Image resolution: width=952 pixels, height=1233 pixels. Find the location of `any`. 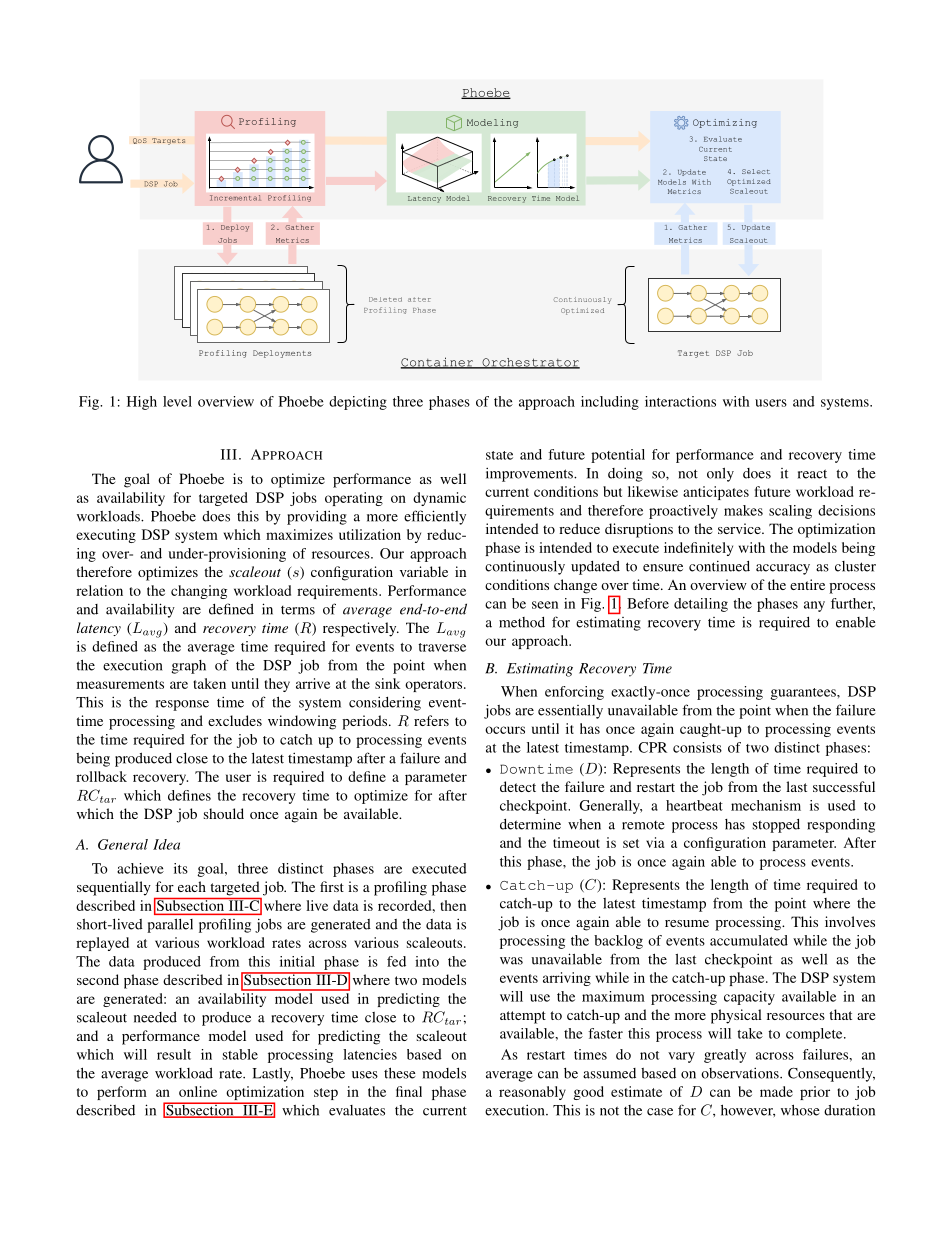

any is located at coordinates (814, 606).
